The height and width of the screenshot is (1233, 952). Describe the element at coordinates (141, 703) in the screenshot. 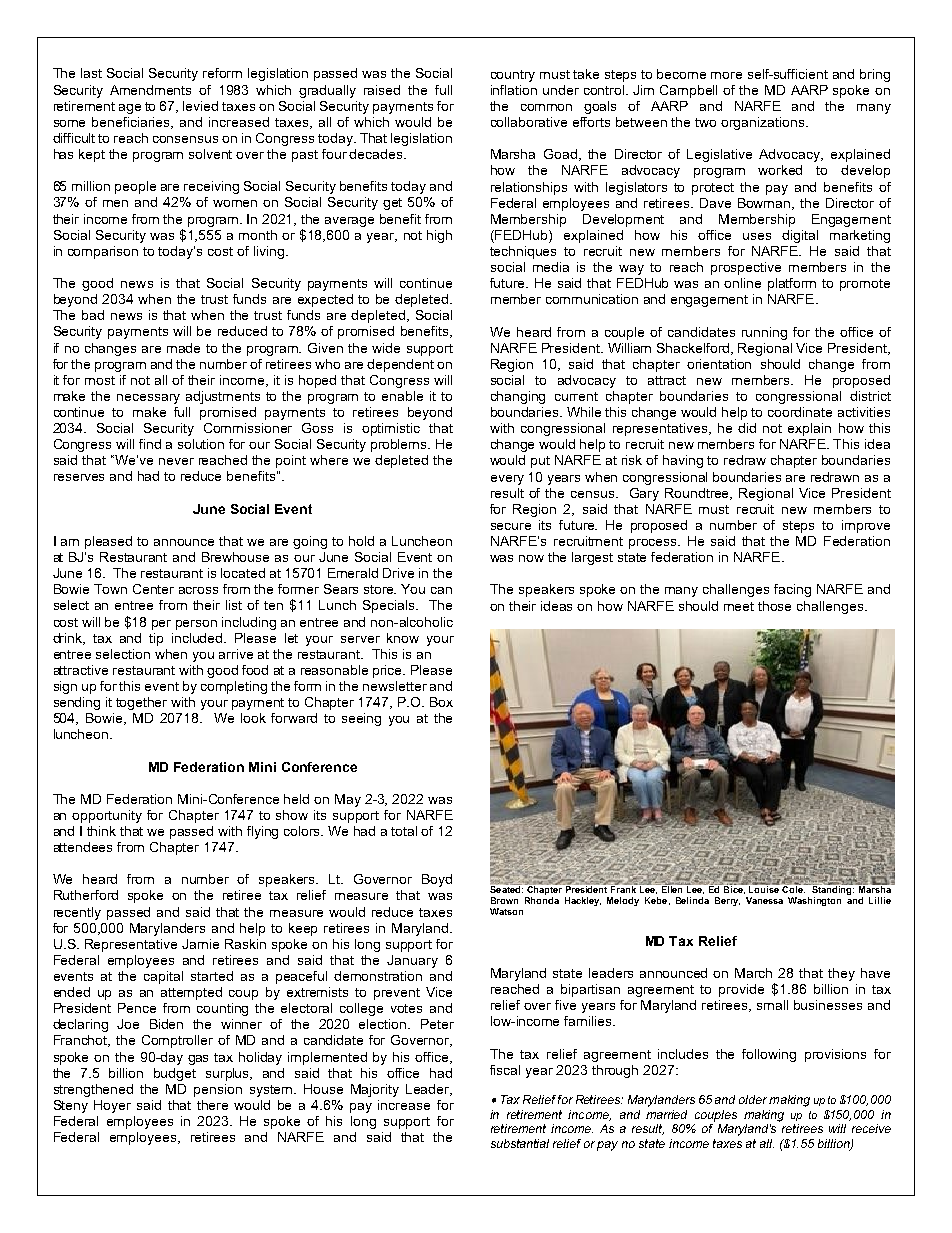

I see `together` at that location.
